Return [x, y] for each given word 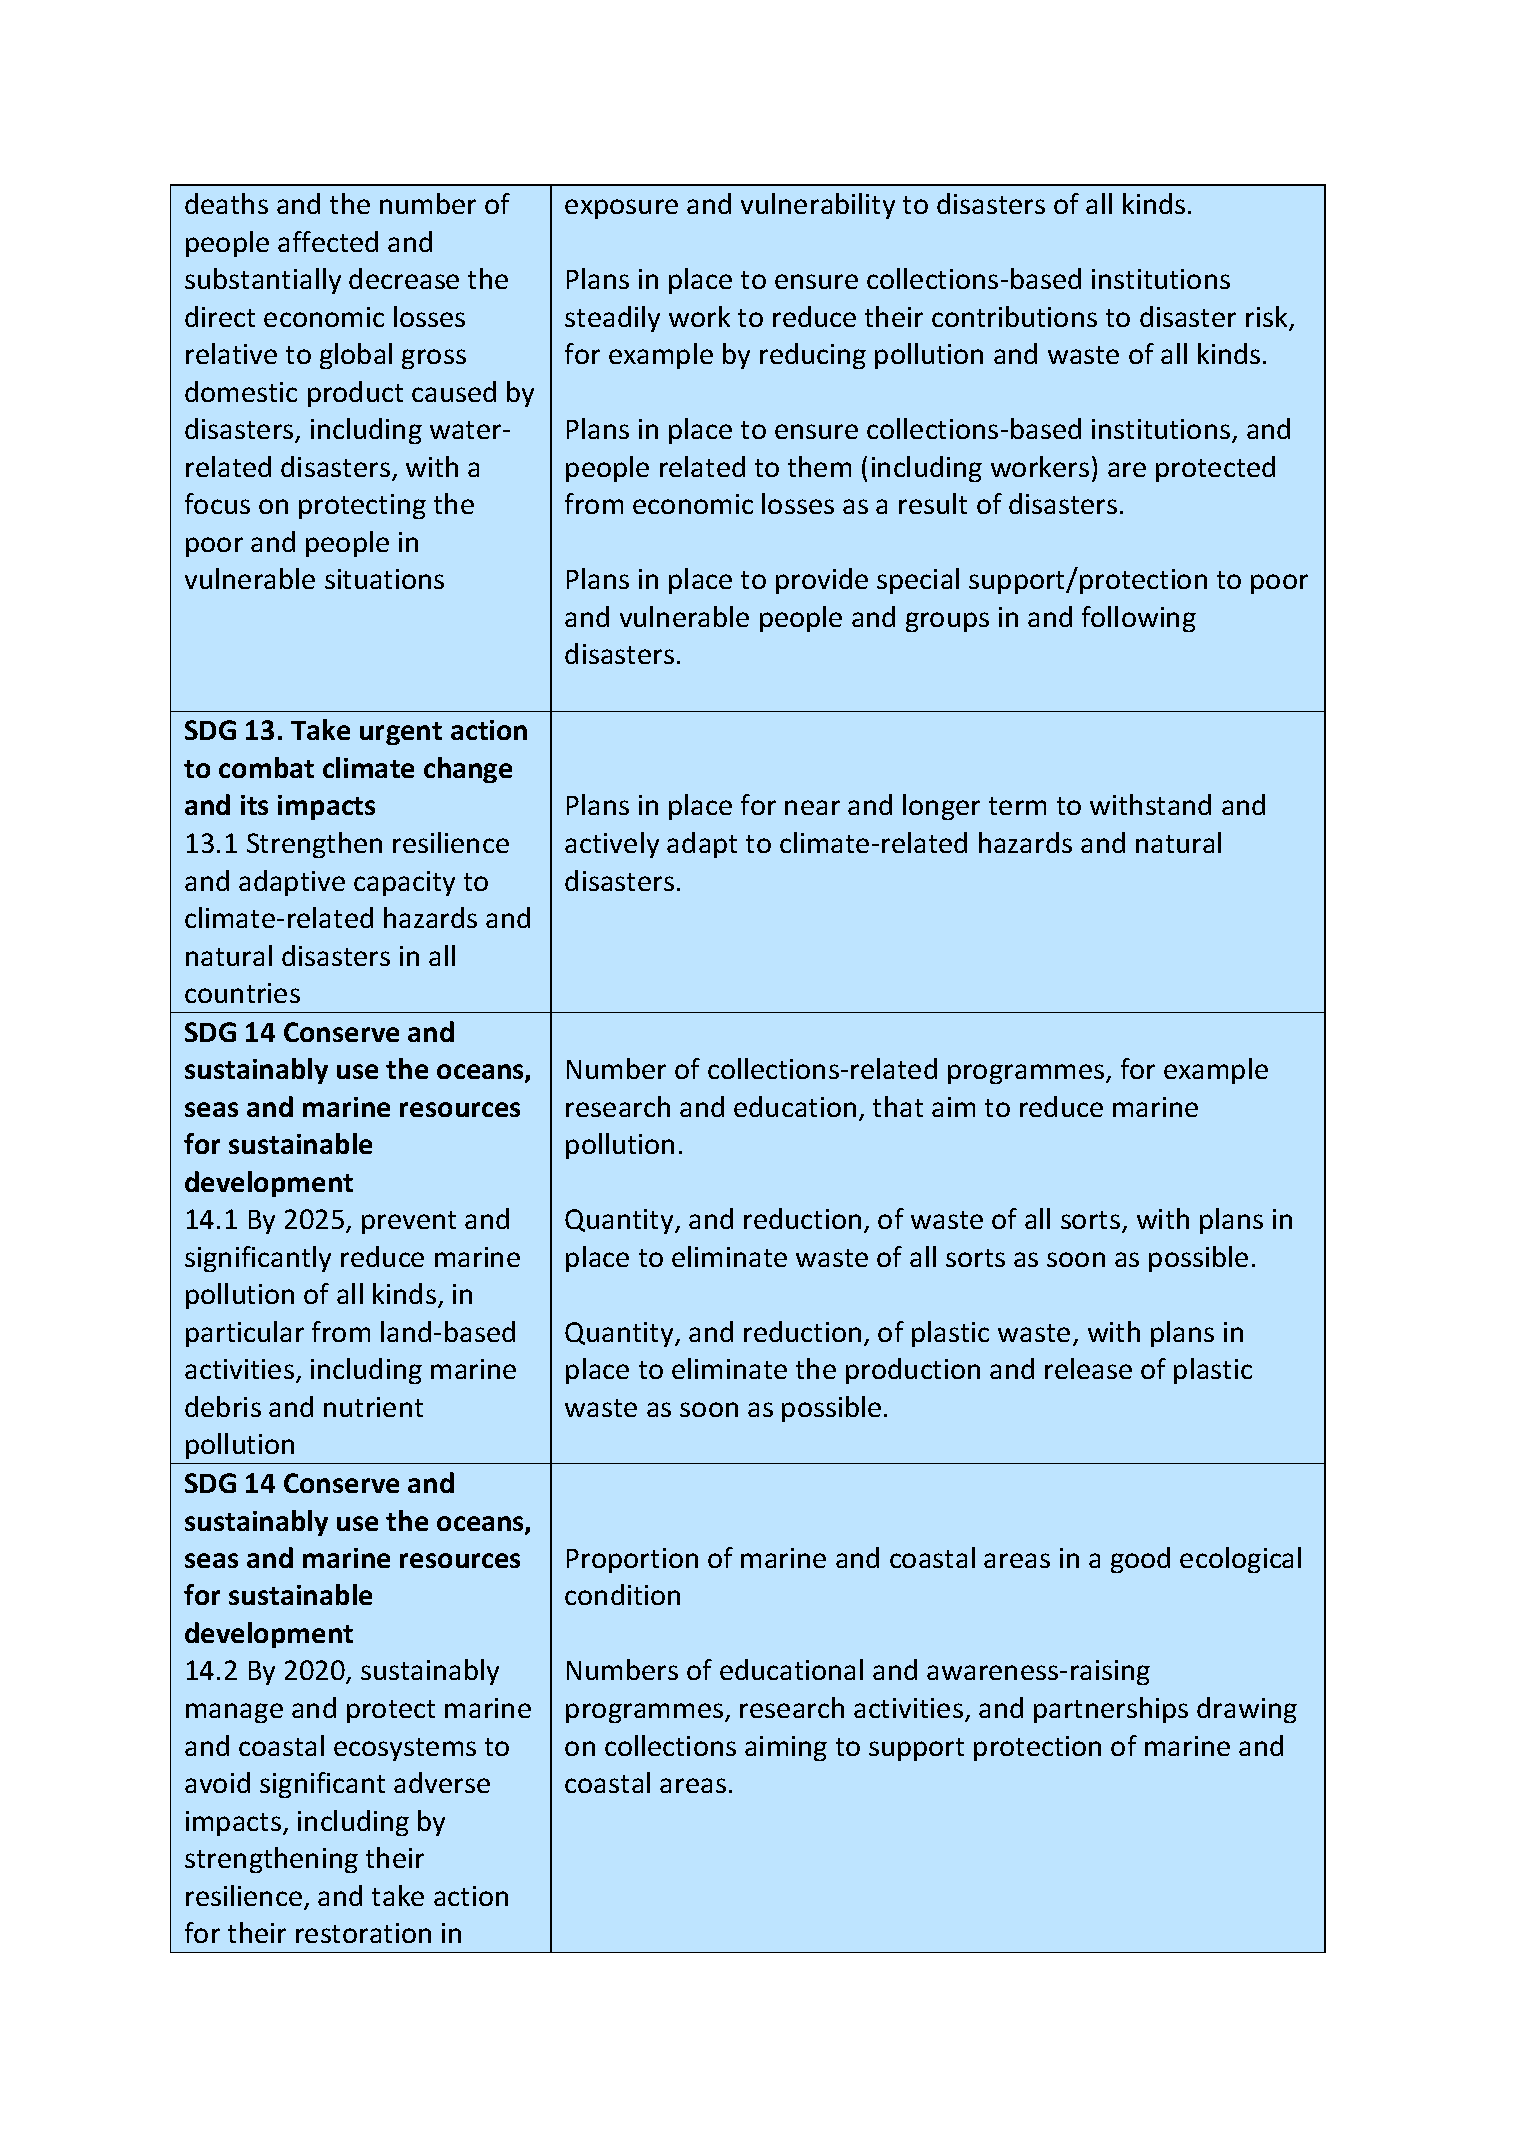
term [1017, 806]
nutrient [373, 1407]
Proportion [632, 1560]
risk [1268, 318]
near [812, 807]
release [1088, 1368]
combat [266, 767]
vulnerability [818, 206]
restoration [363, 1933]
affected [328, 241]
